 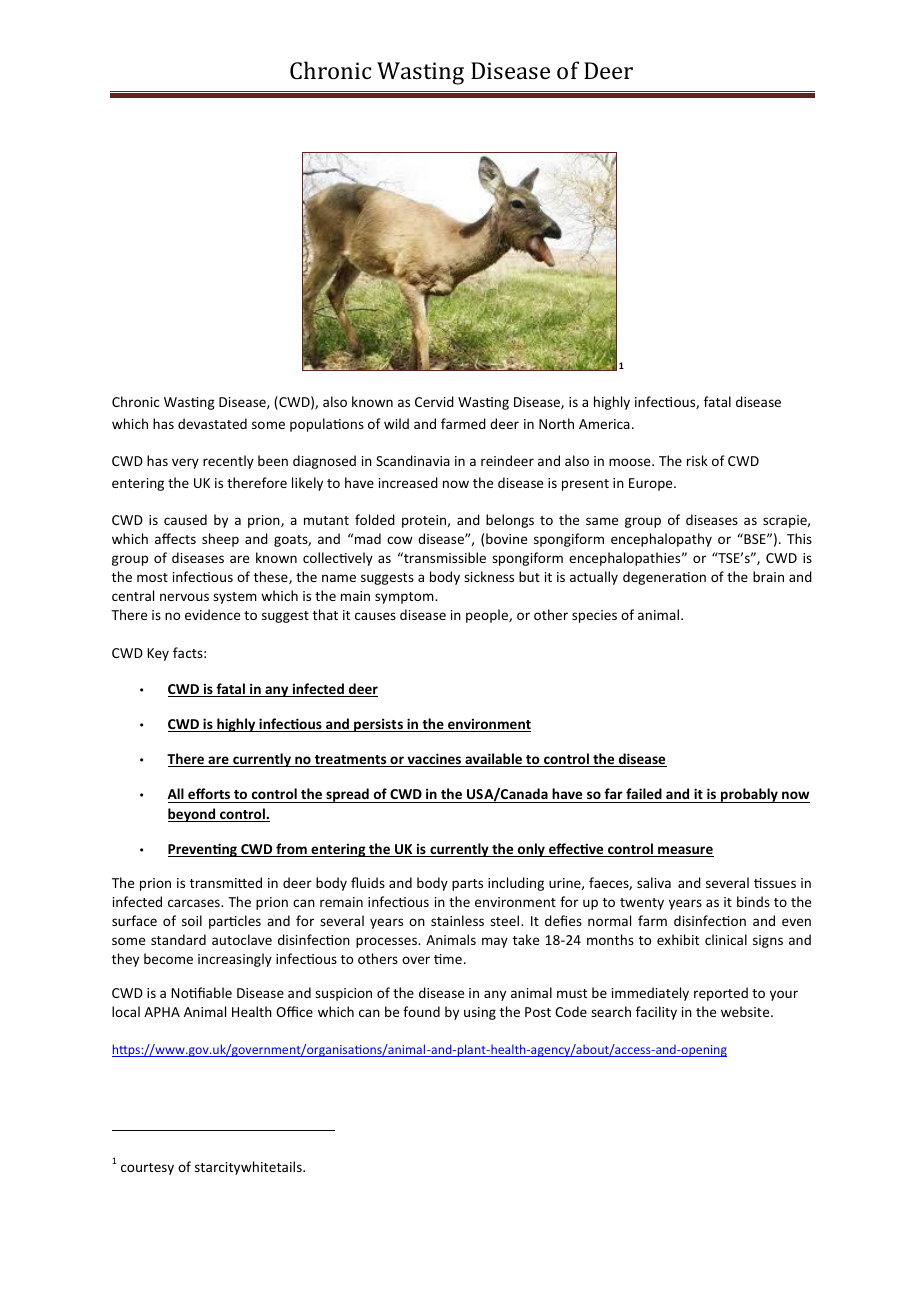 I want to click on time, so click(x=448, y=959).
